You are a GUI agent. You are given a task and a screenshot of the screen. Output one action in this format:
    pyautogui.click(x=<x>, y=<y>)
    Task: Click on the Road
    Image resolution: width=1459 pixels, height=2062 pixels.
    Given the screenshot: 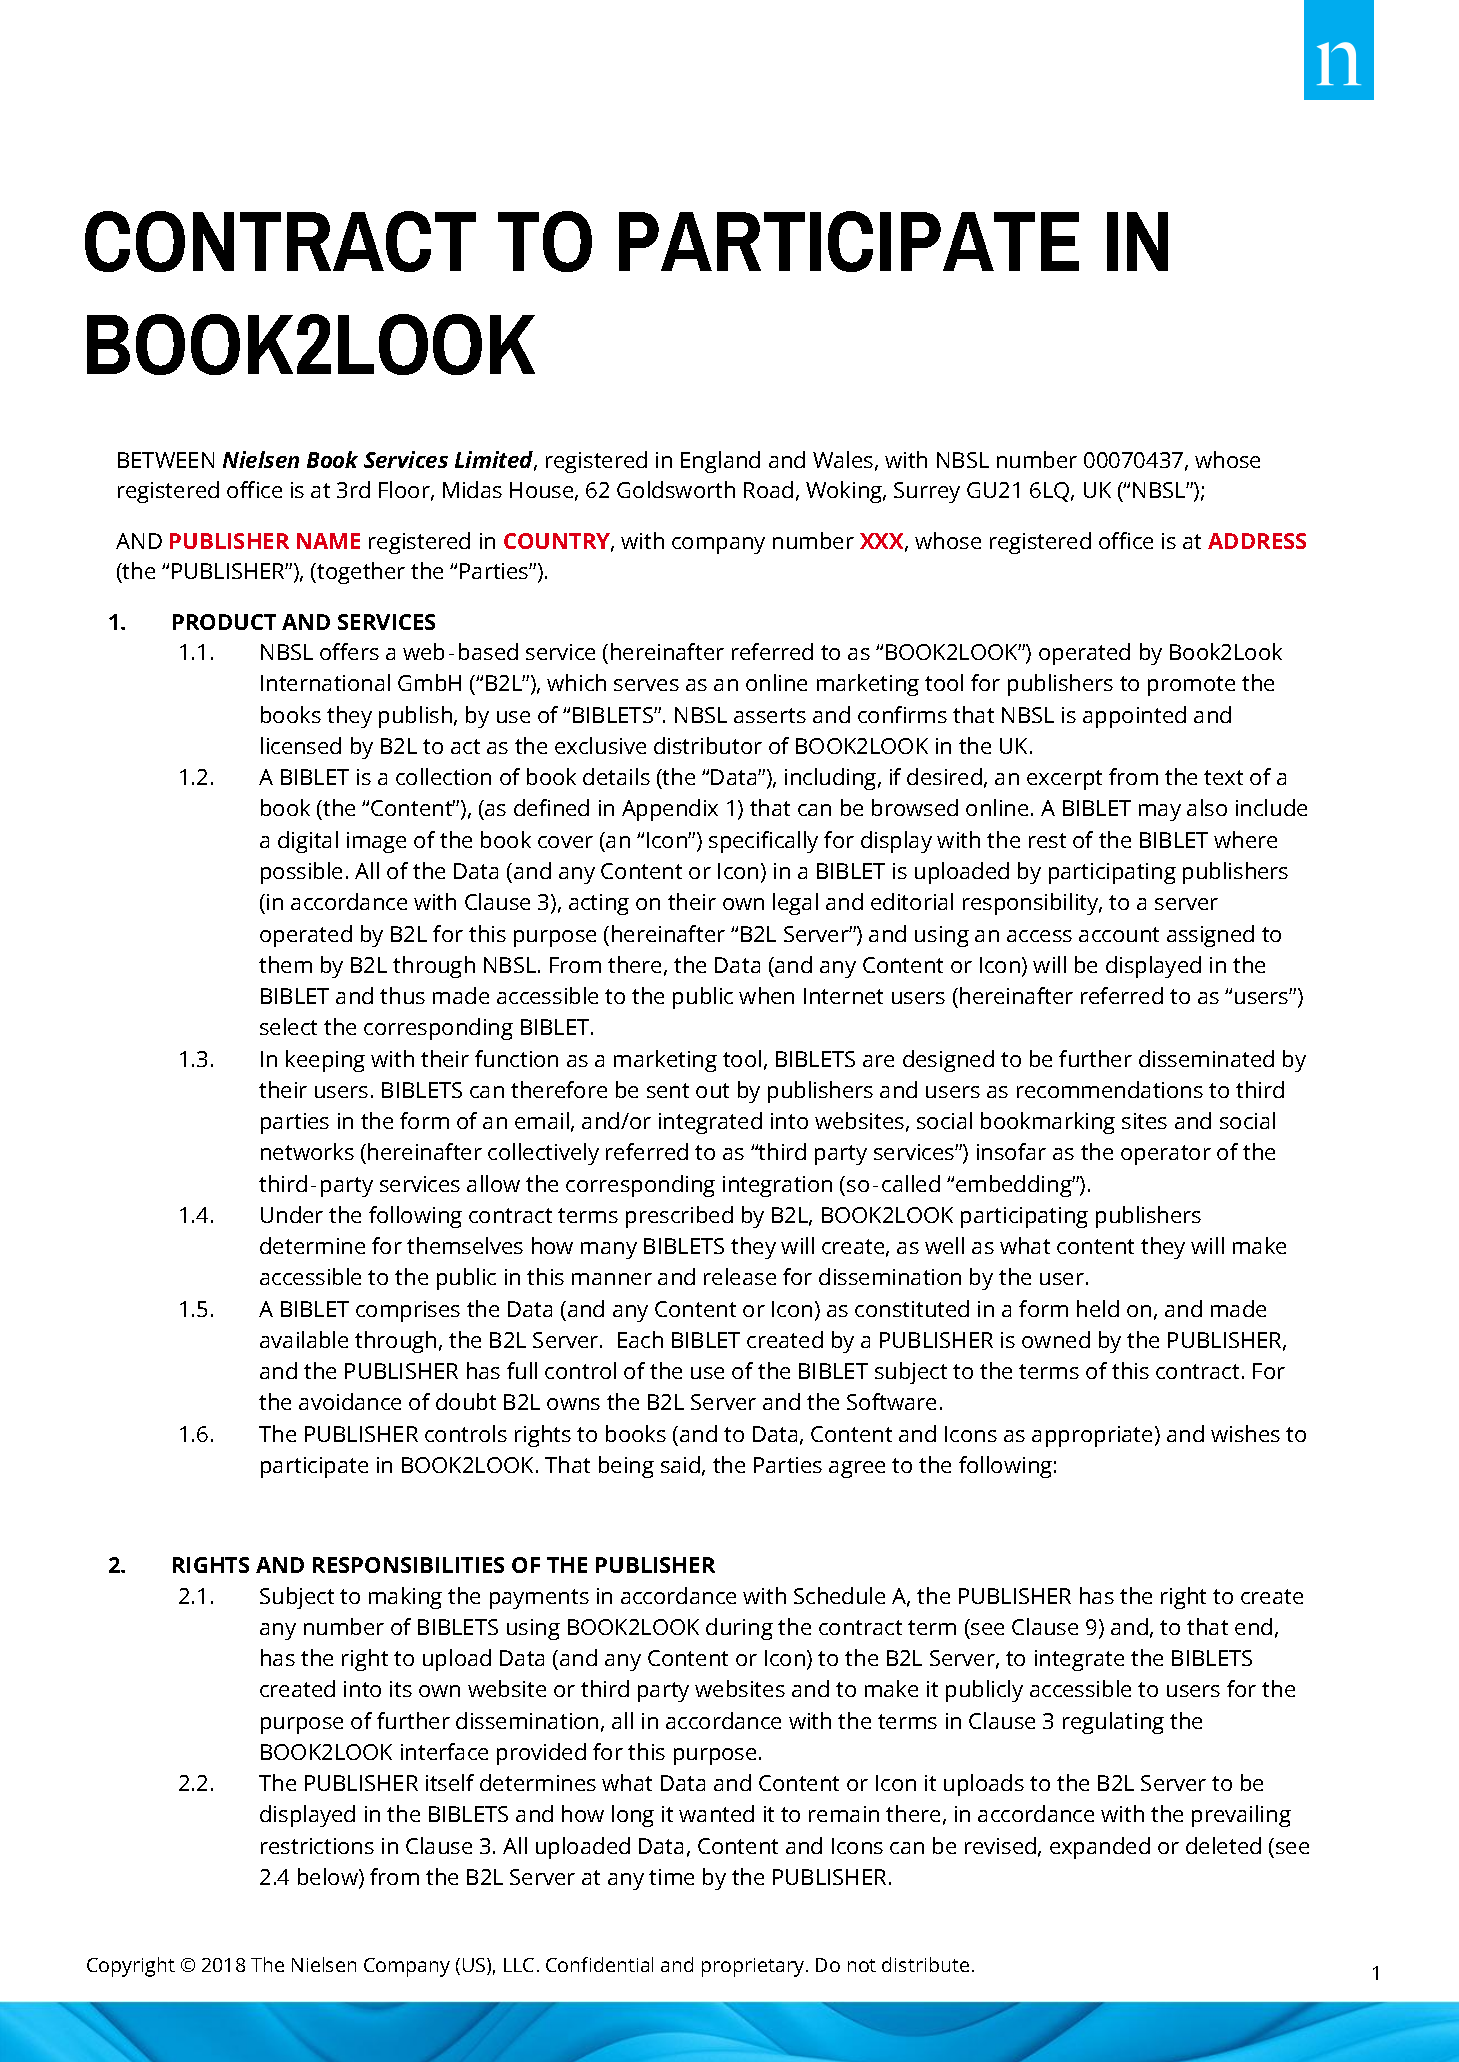 What is the action you would take?
    pyautogui.click(x=768, y=489)
